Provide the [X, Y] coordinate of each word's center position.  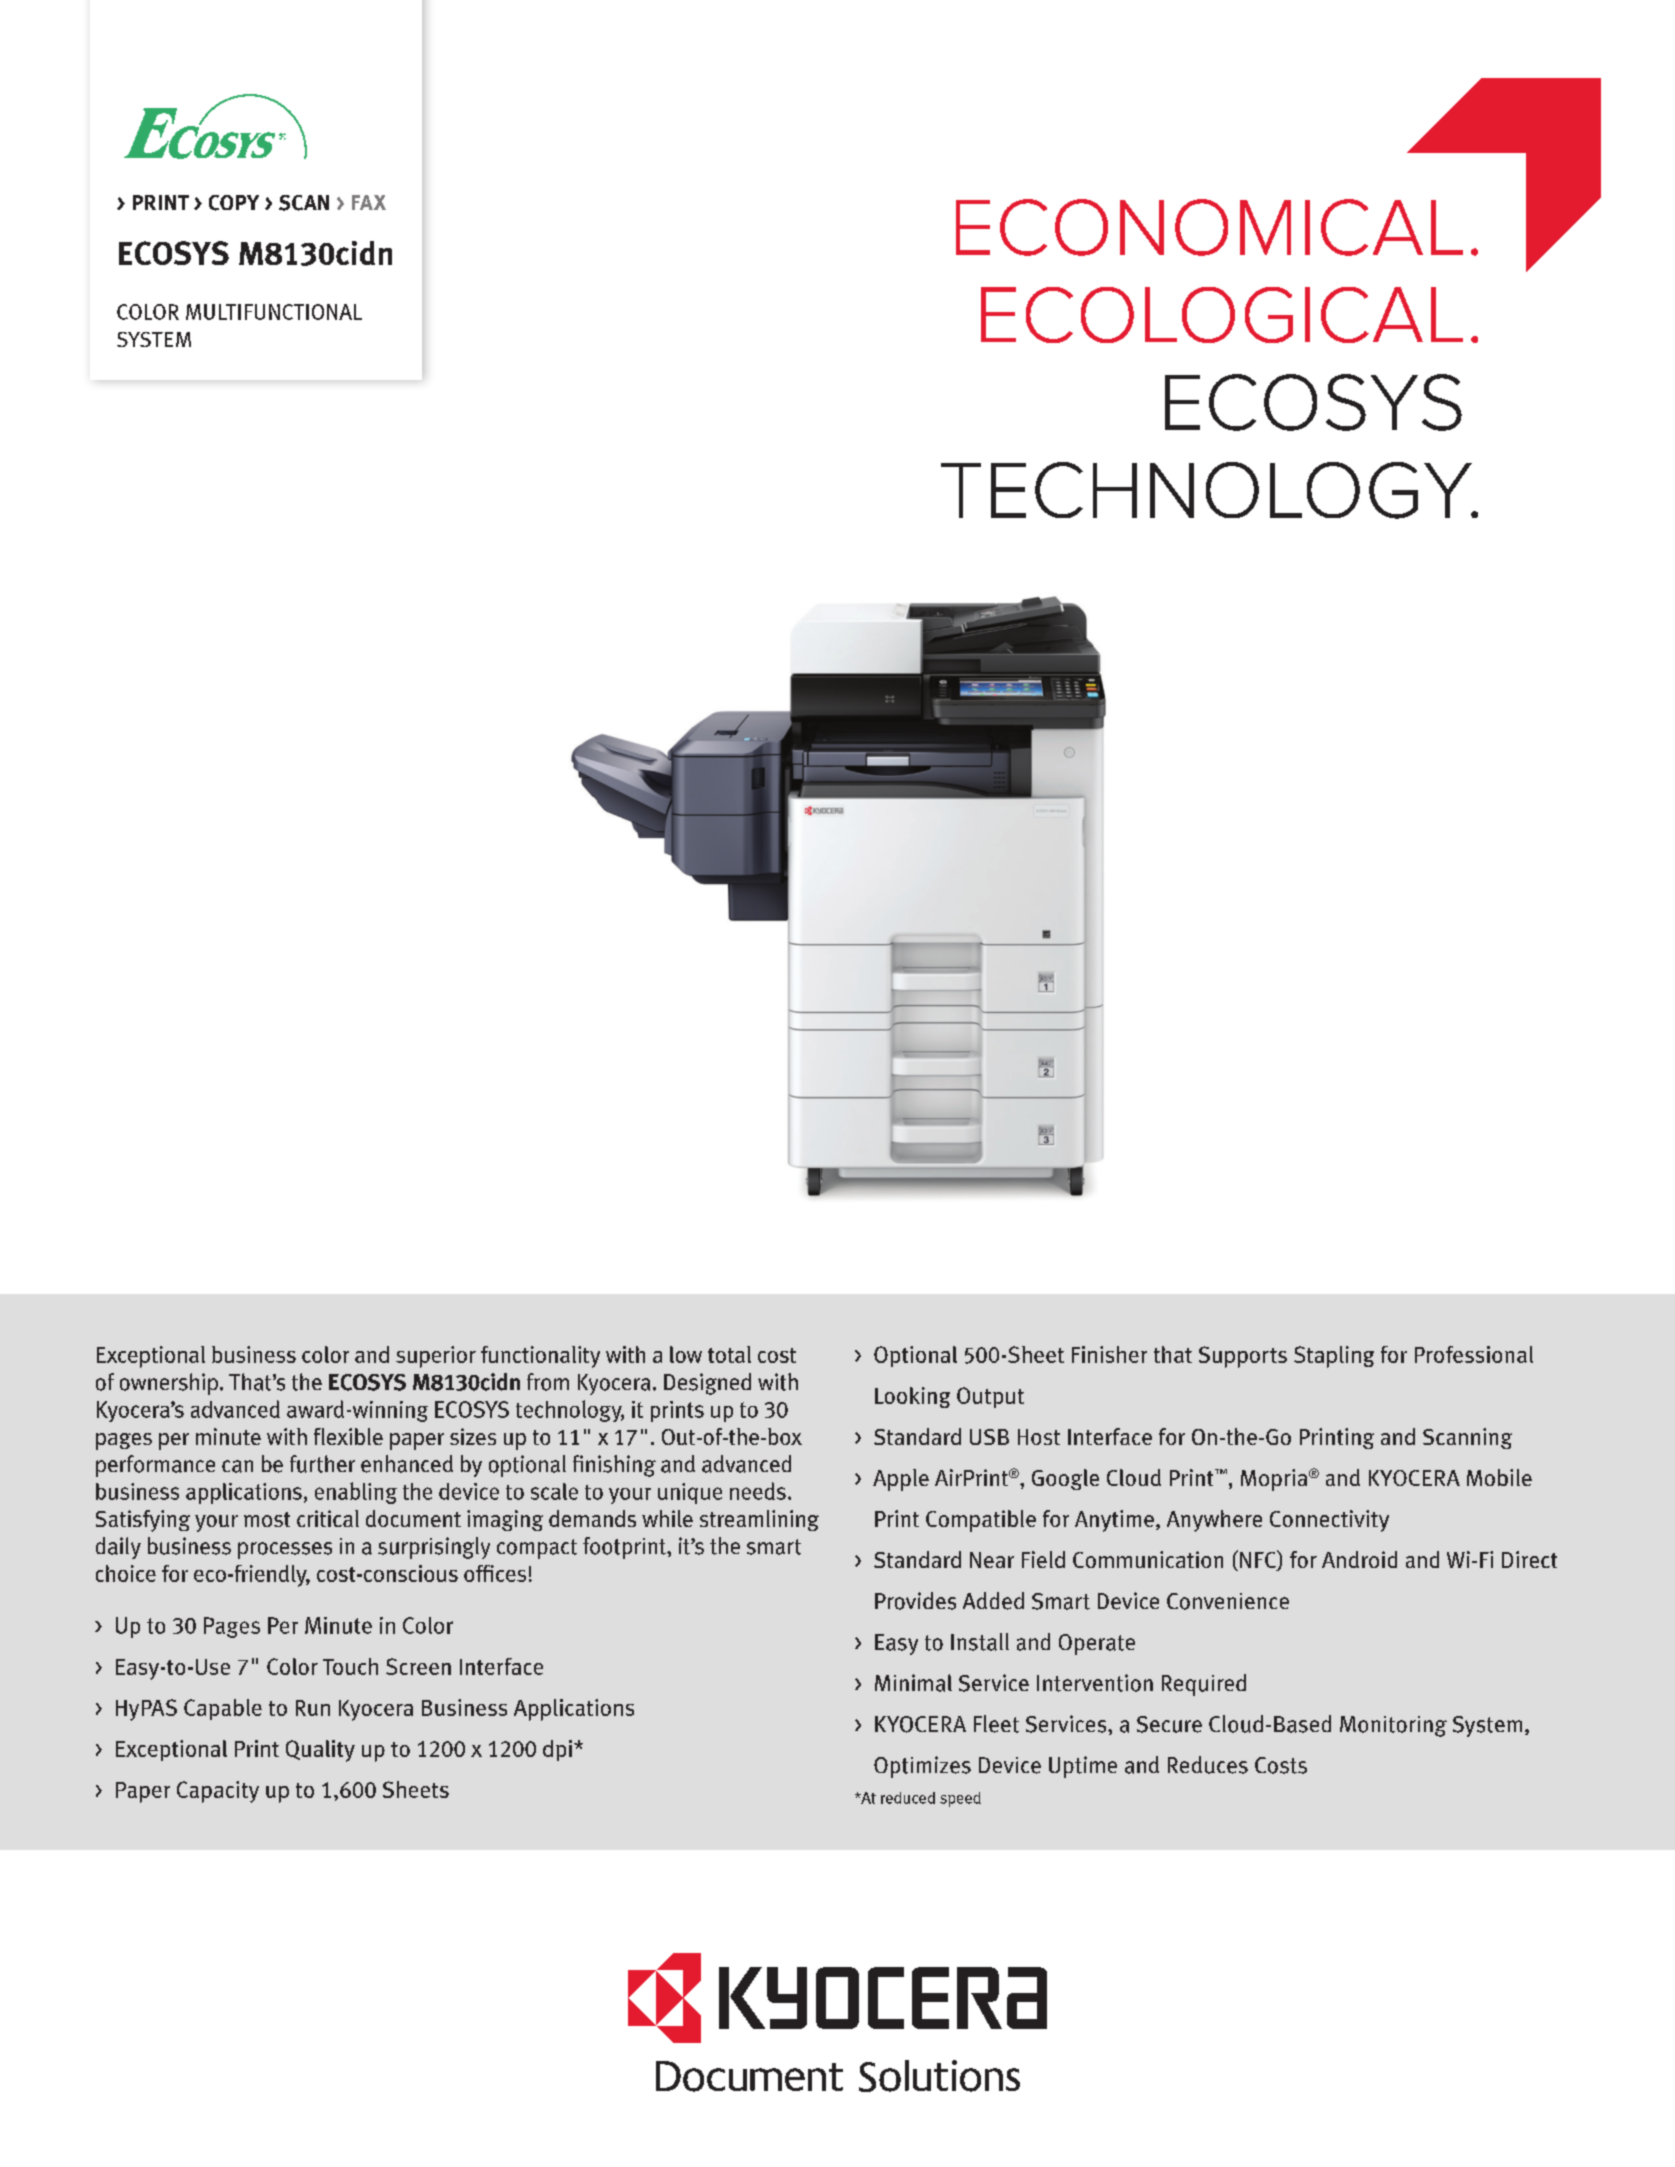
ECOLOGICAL [1222, 315]
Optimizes [922, 1767]
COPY [234, 203]
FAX [369, 202]
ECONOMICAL [1209, 227]
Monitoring [1393, 1726]
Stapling [1334, 1357]
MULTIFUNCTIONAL [274, 312]
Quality [320, 1751]
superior [436, 1357]
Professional [1474, 1354]
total [729, 1354]
